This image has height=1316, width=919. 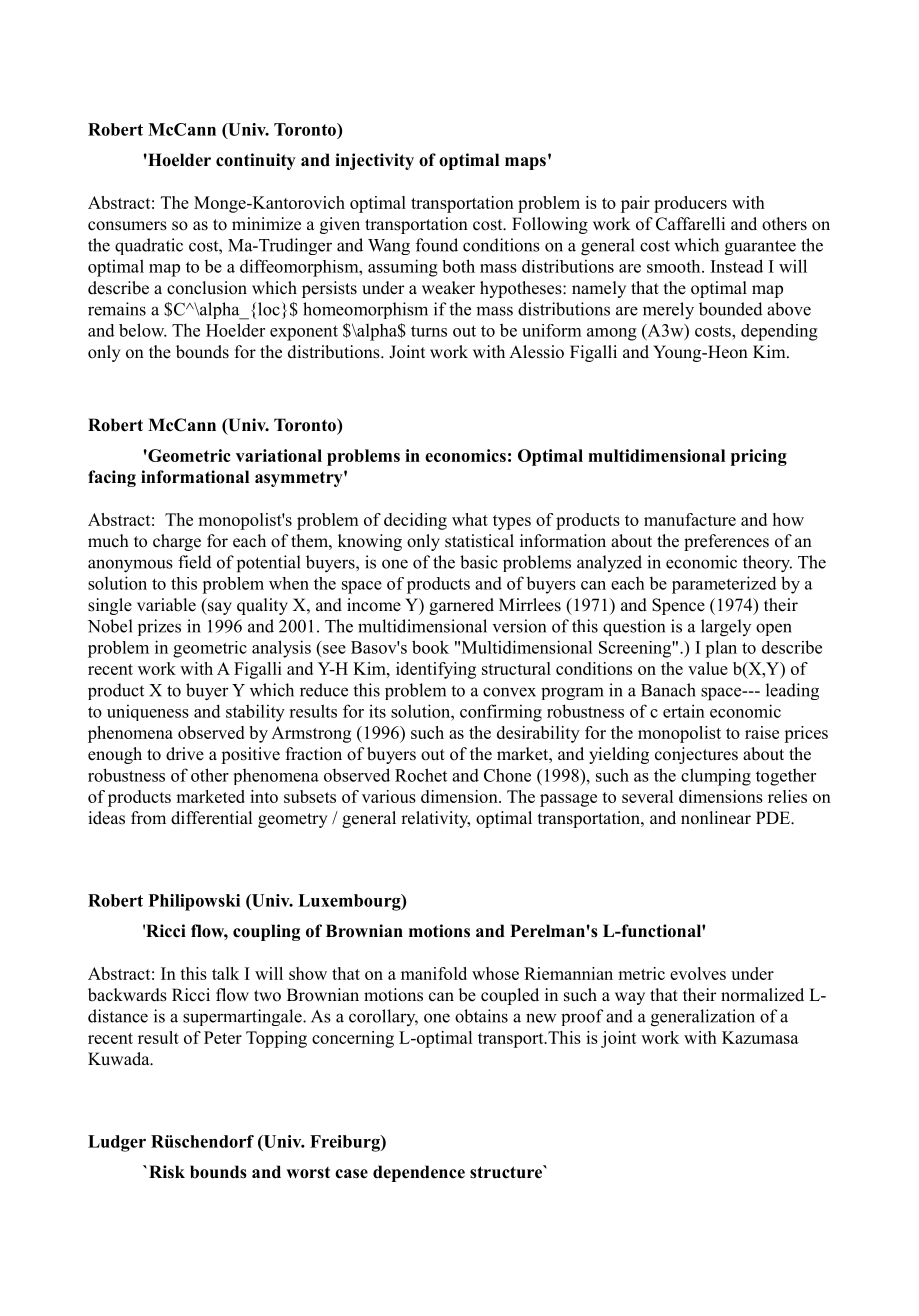 I want to click on below, so click(x=143, y=330).
